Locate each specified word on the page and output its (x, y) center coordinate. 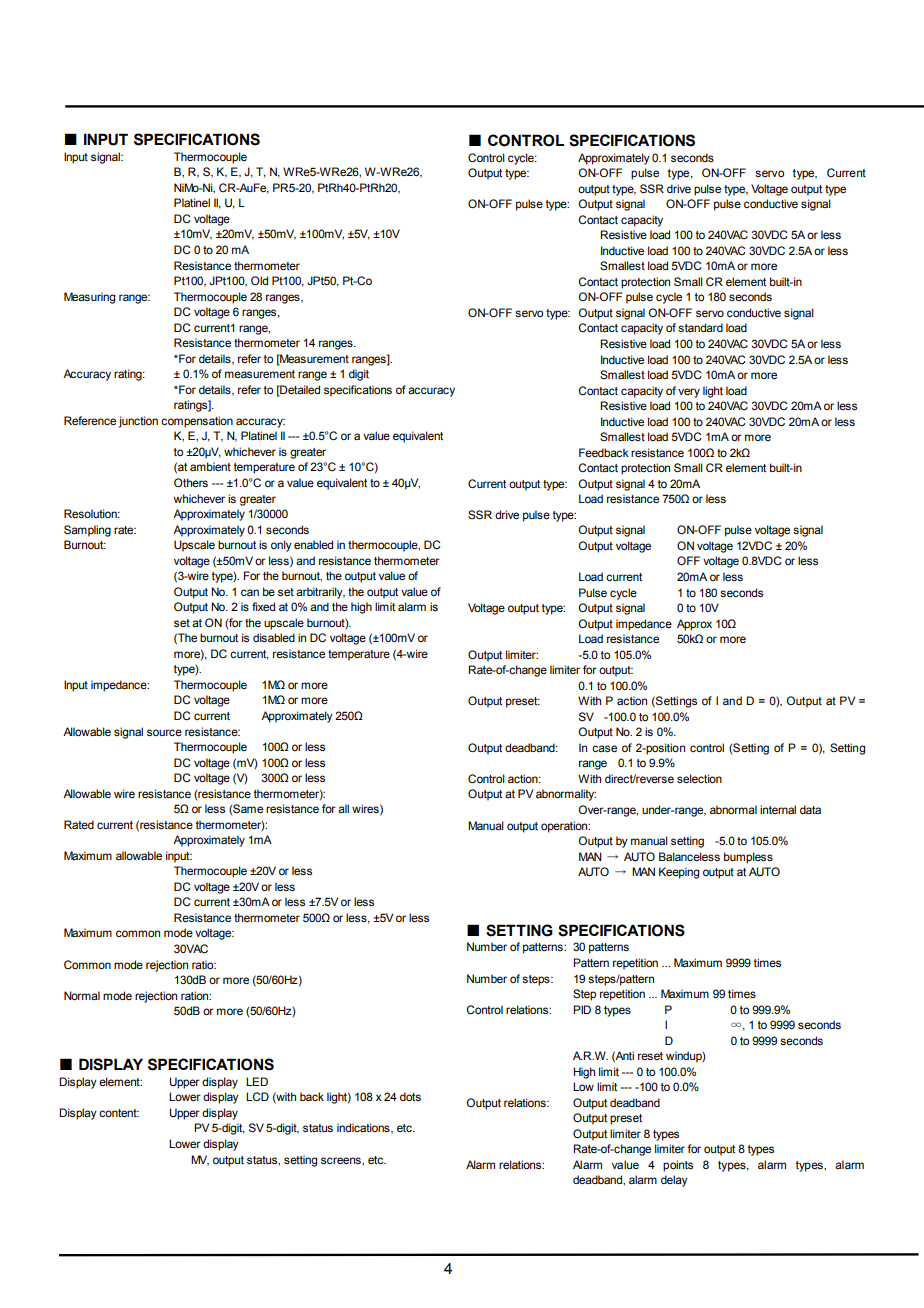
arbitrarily (320, 593)
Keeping (679, 873)
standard (700, 327)
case (604, 748)
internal (778, 809)
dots (410, 1096)
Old (259, 280)
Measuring (89, 298)
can (250, 592)
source (164, 732)
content (119, 1113)
